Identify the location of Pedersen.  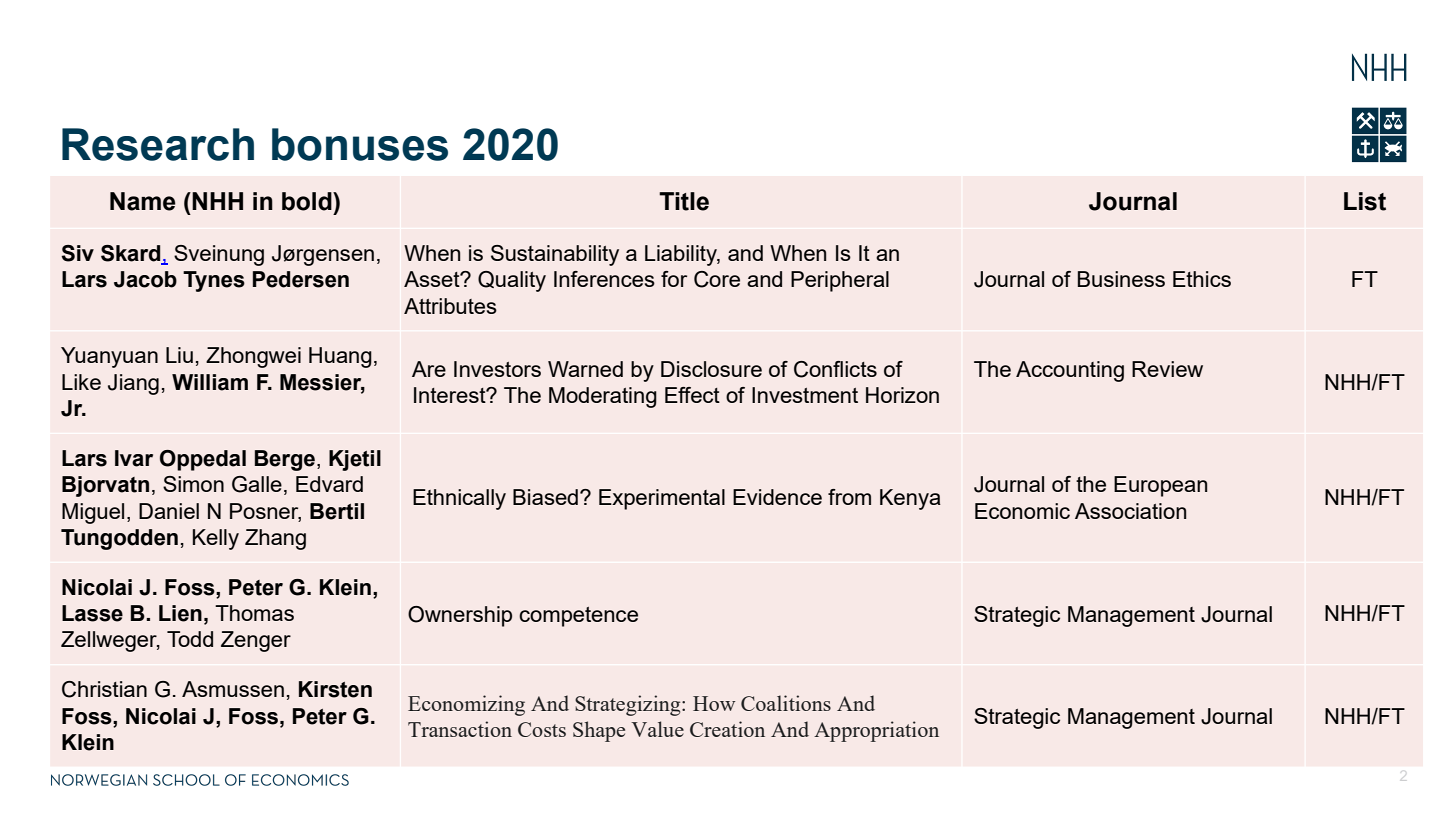
(301, 279).
